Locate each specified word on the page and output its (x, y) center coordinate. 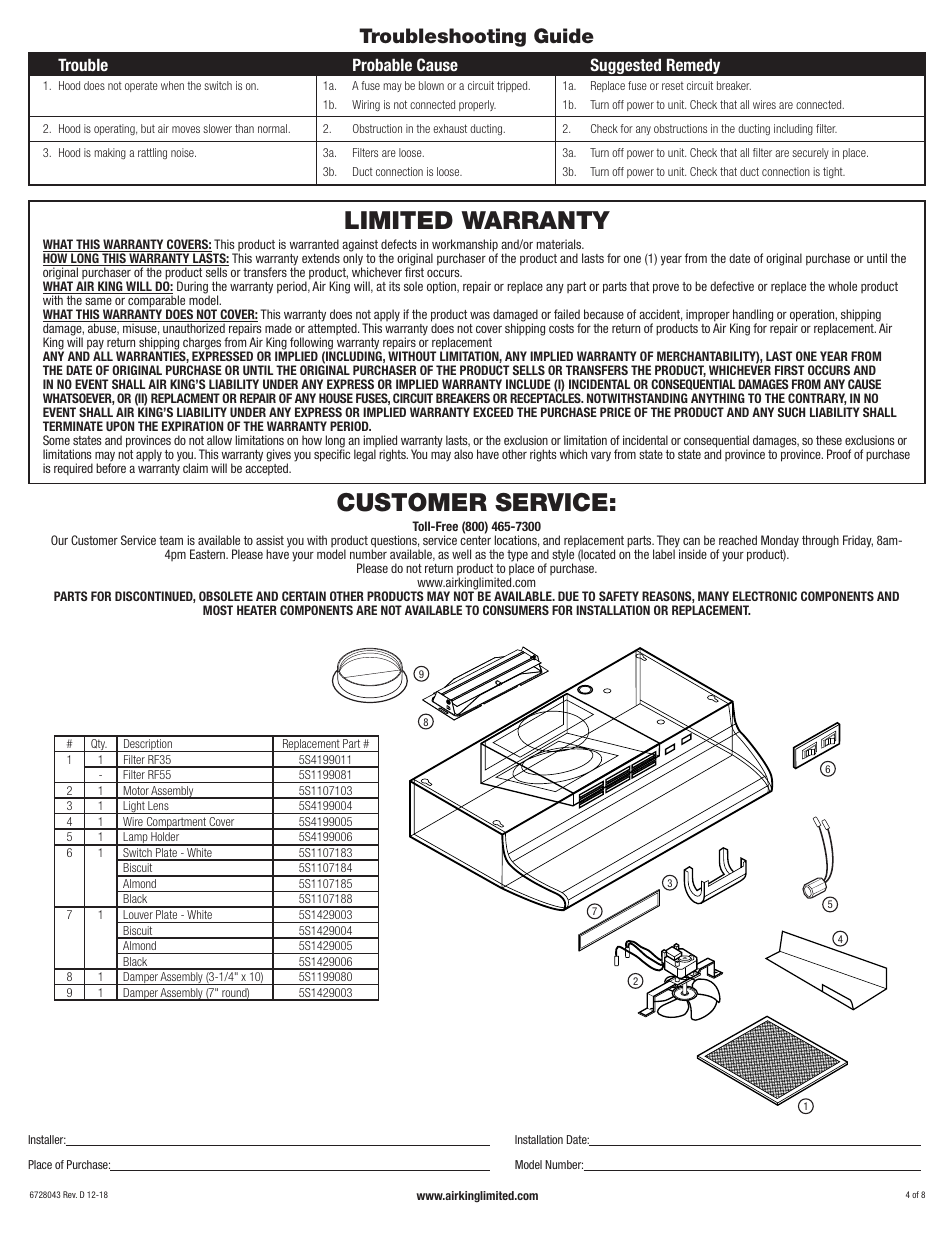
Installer (47, 1139)
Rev (70, 1194)
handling (753, 316)
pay (94, 345)
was (480, 315)
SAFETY (619, 596)
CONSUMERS (516, 610)
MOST (218, 610)
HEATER (257, 610)
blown (431, 85)
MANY (713, 596)
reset (673, 85)
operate (141, 86)
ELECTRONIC (765, 596)
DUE (568, 596)
